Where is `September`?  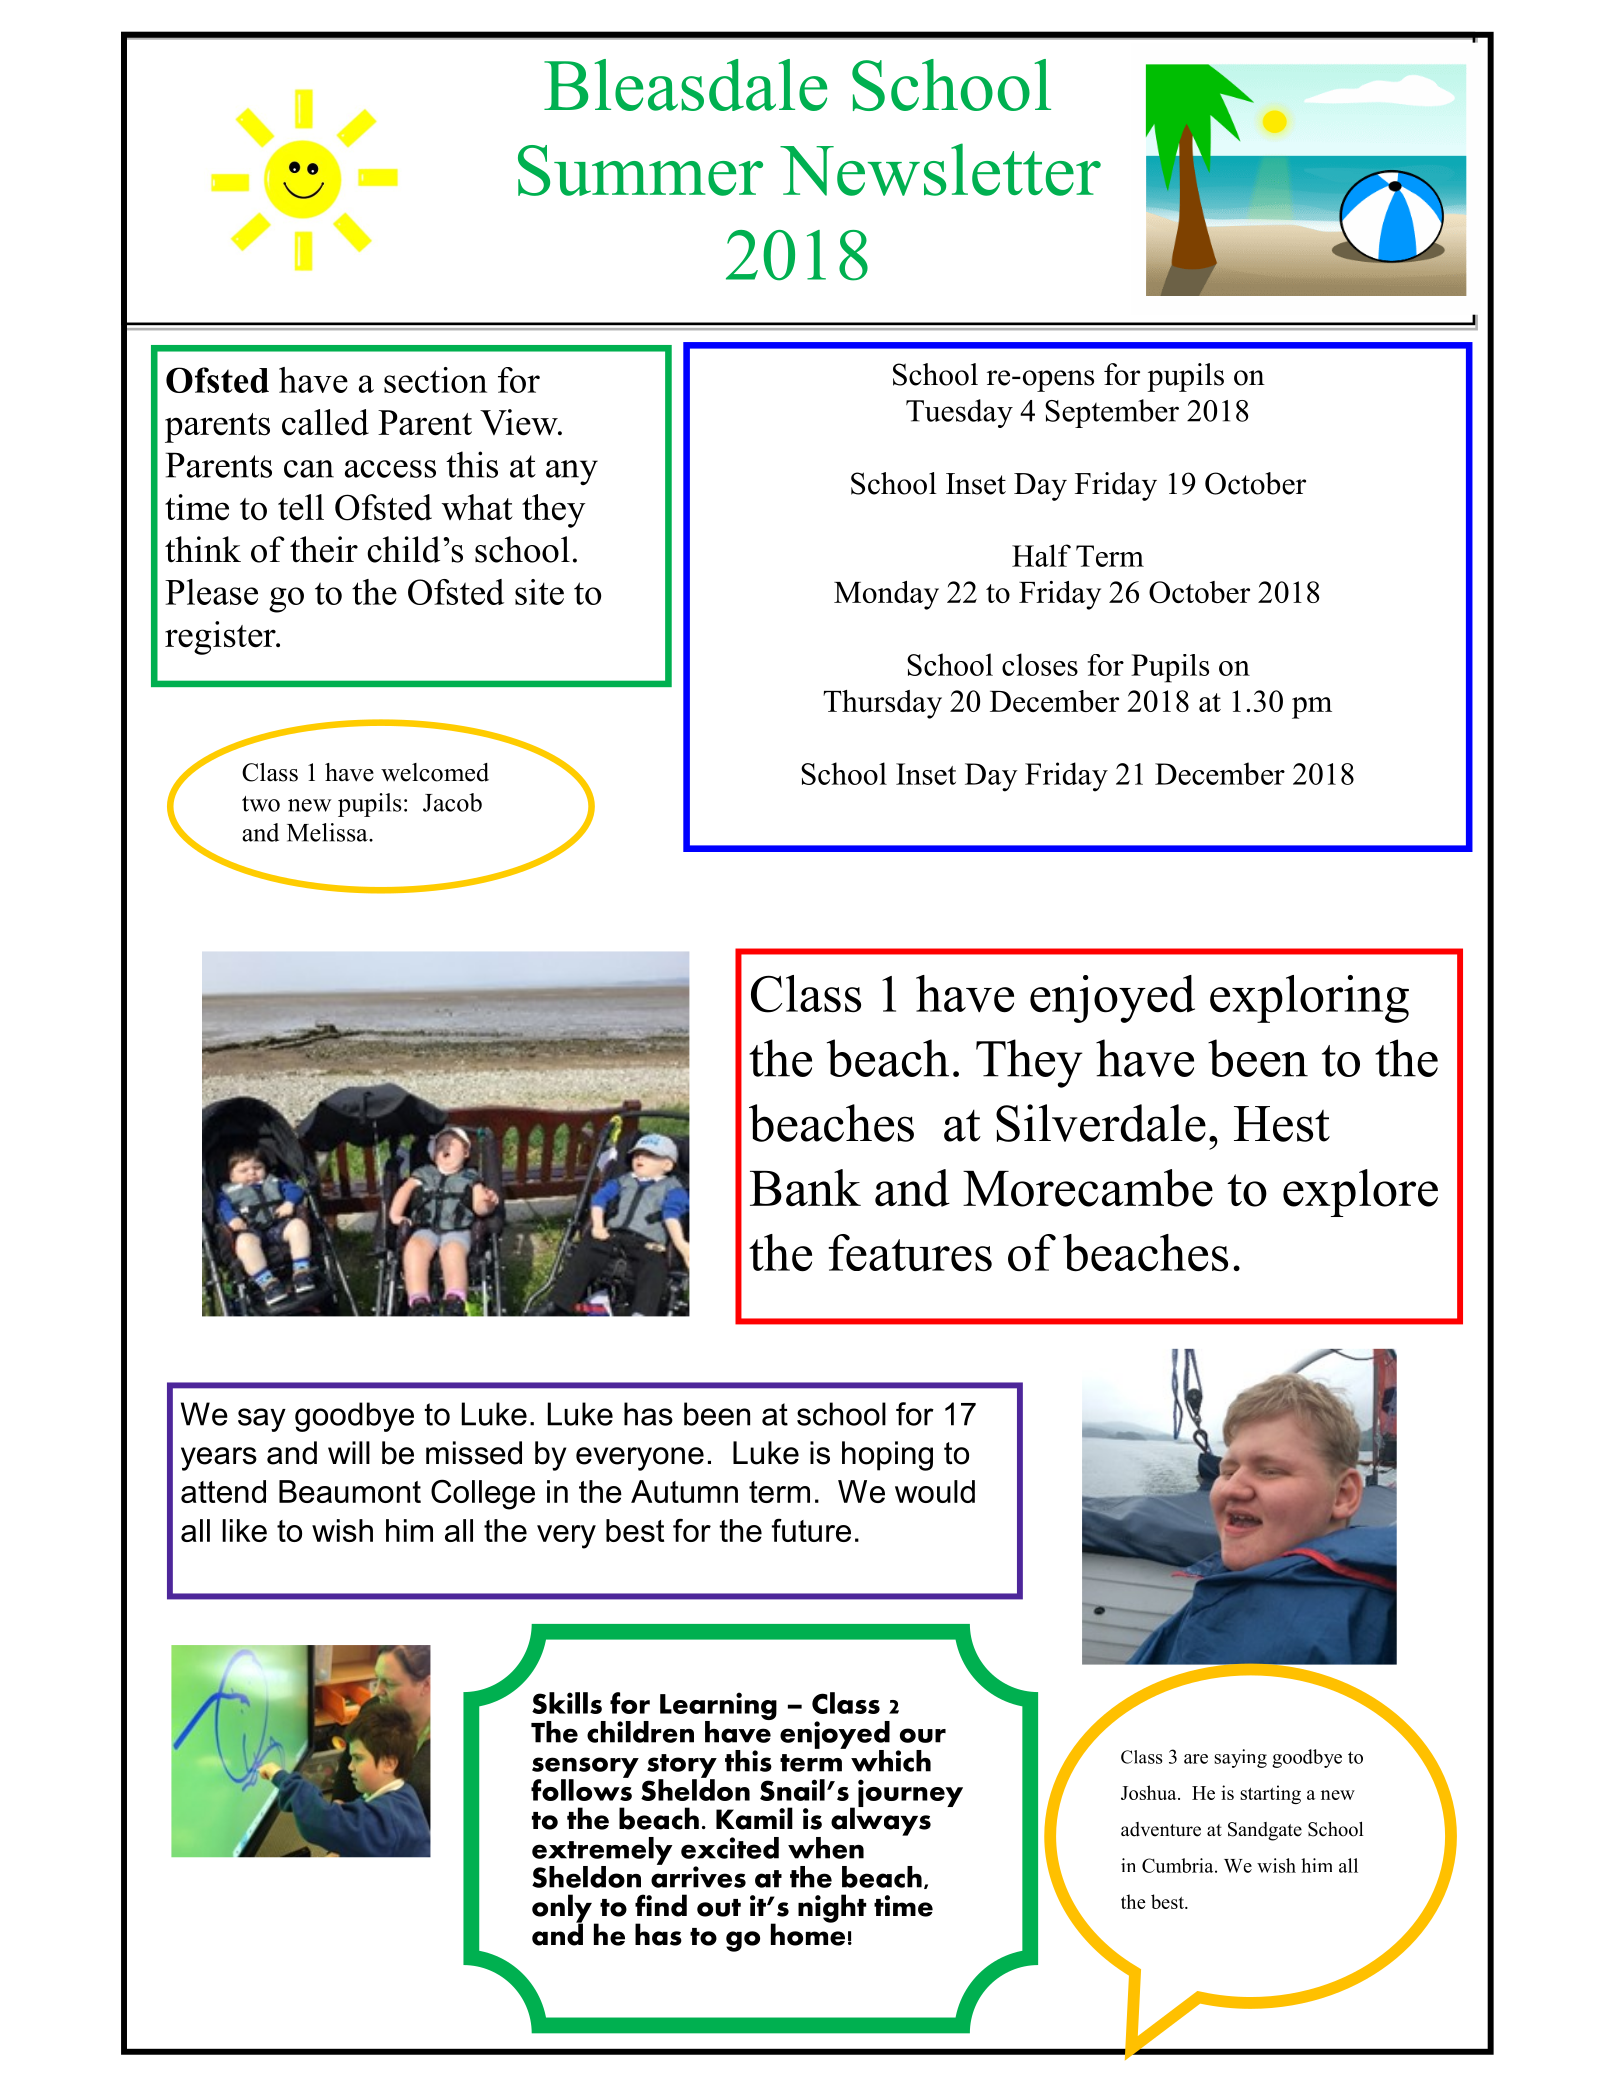
September is located at coordinates (1112, 413).
